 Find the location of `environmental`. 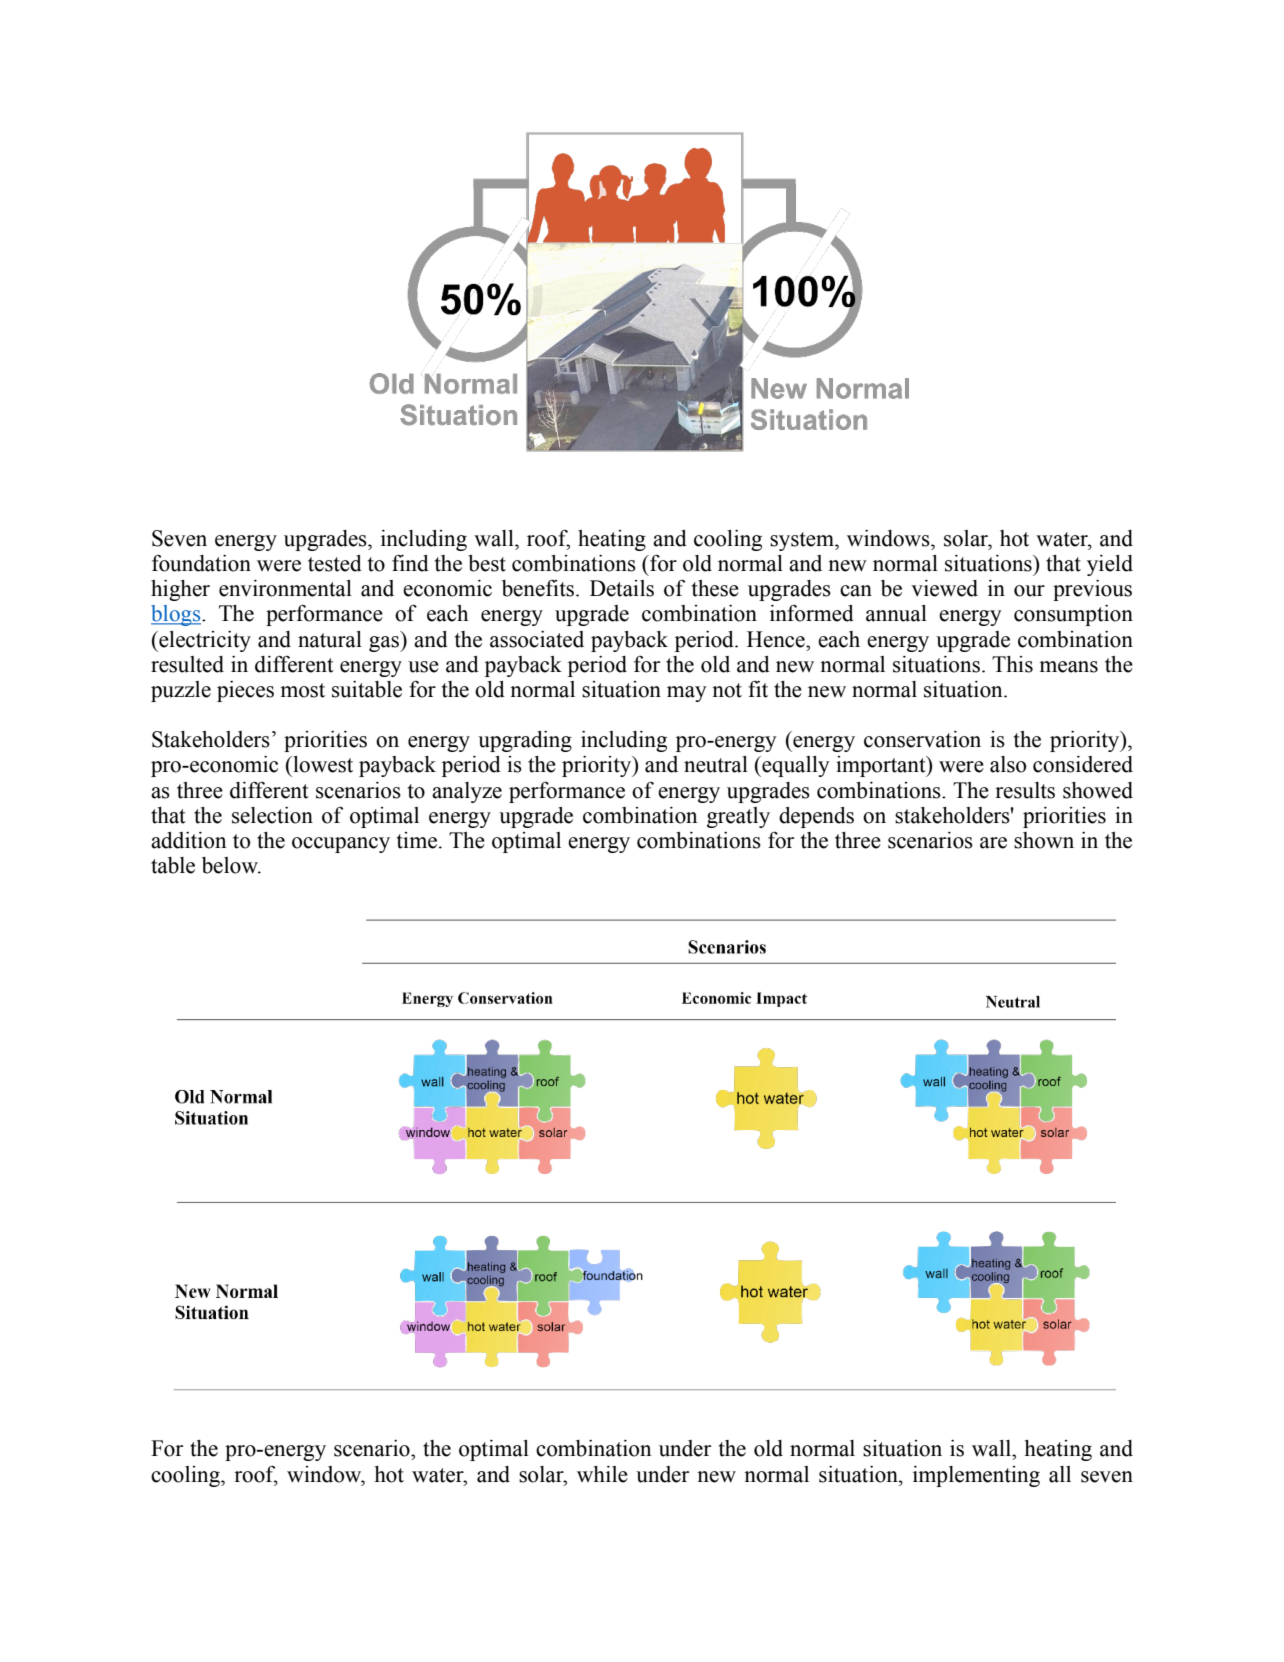

environmental is located at coordinates (285, 588).
